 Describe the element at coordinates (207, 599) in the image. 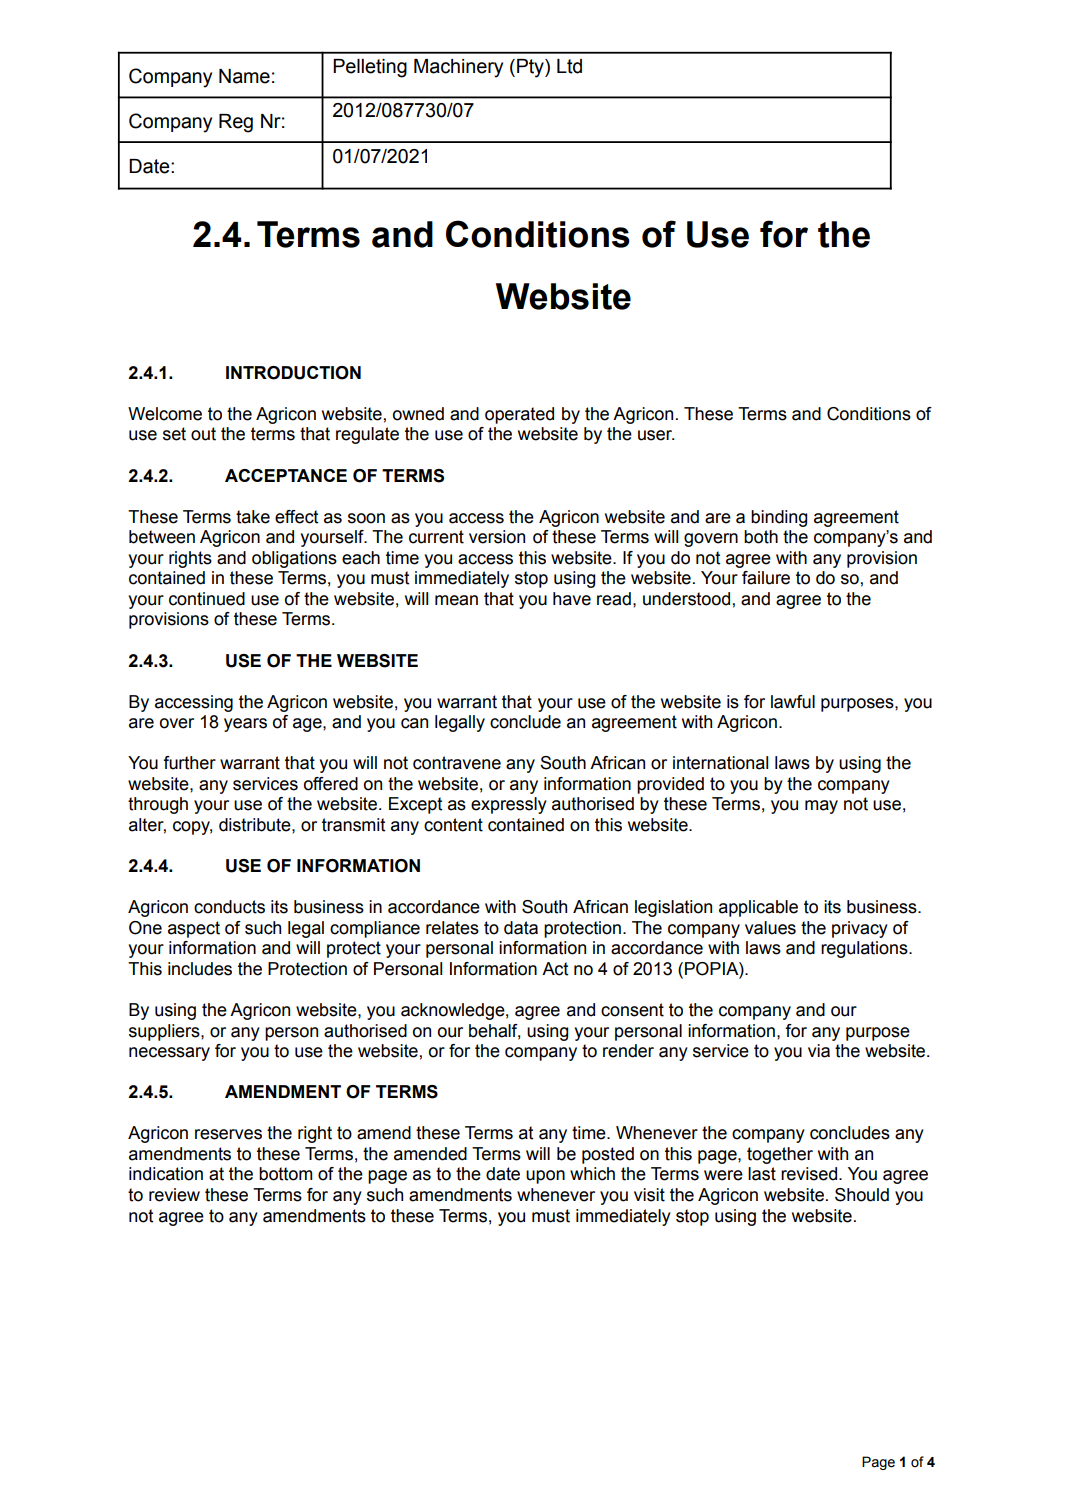

I see `continued` at that location.
